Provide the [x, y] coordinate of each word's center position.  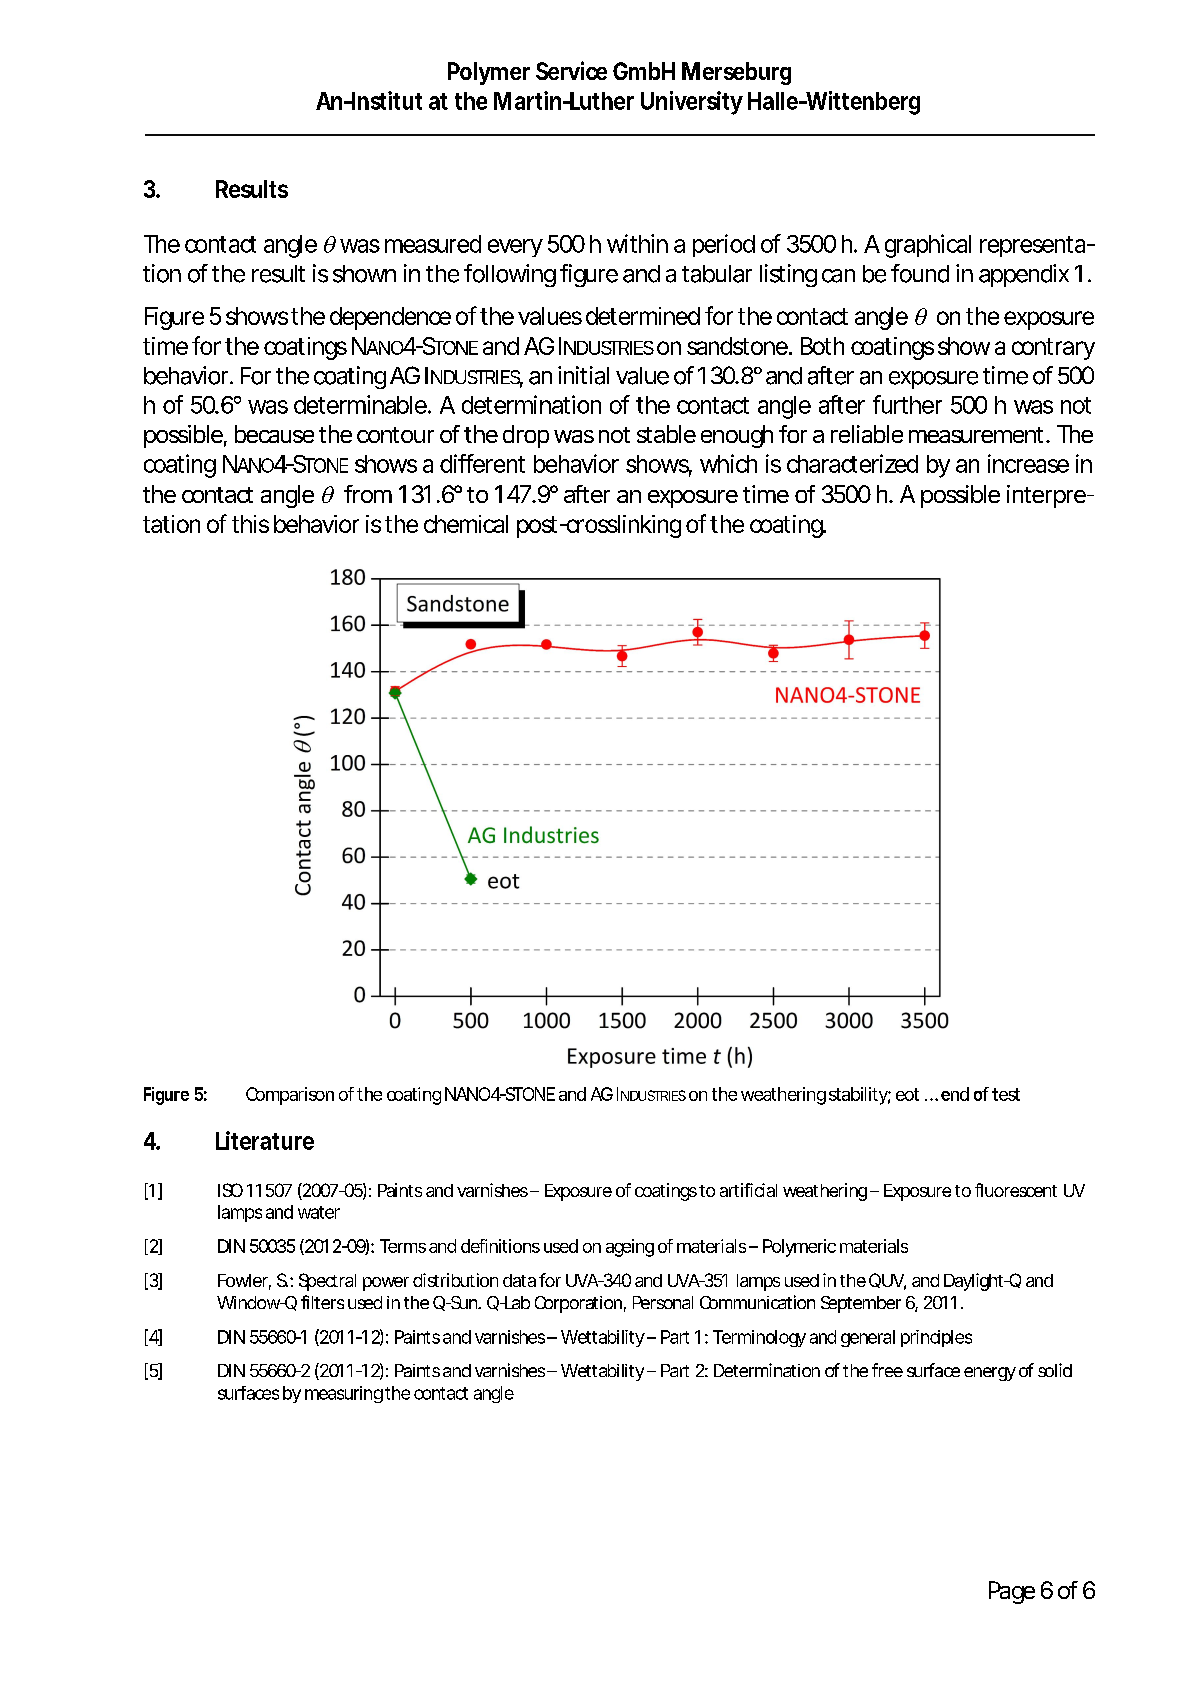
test [1006, 1094]
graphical [928, 246]
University [692, 103]
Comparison [290, 1096]
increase [1028, 463]
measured [433, 244]
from [368, 494]
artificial [748, 1190]
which [728, 463]
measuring [344, 1394]
